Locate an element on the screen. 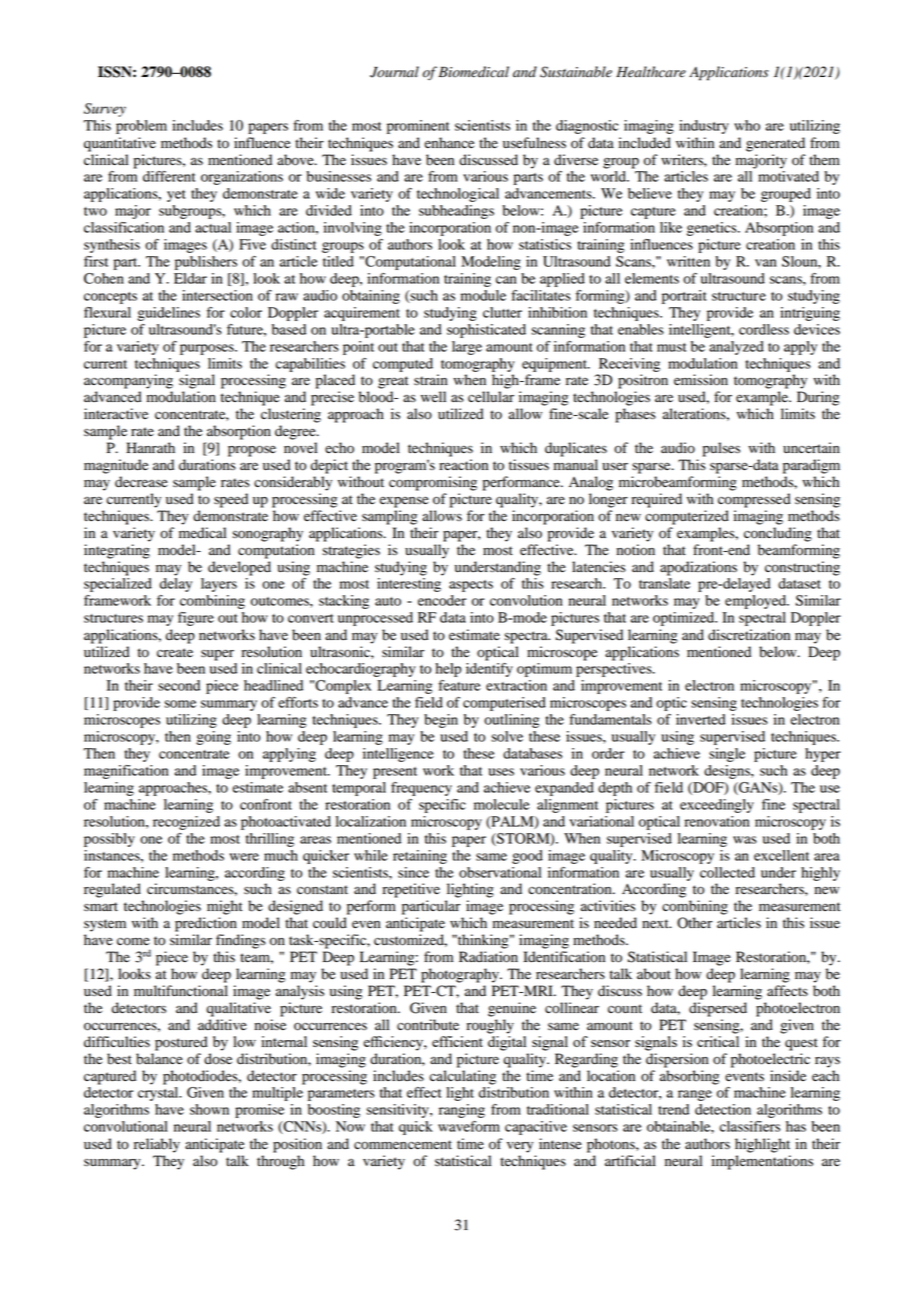  problem is located at coordinates (141, 127).
